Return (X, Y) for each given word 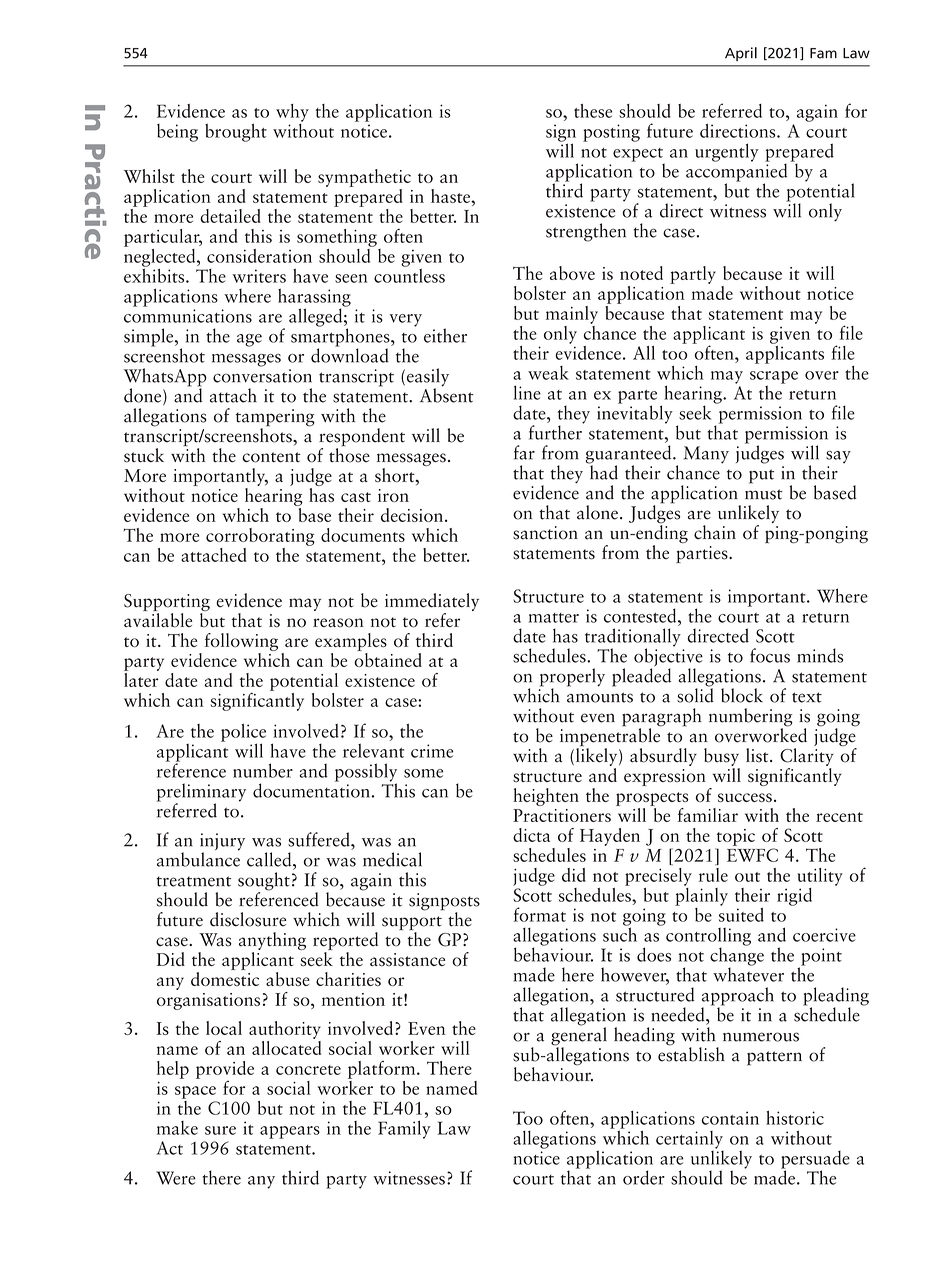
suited (741, 913)
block (742, 695)
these (593, 111)
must (763, 494)
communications (188, 316)
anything (272, 942)
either (445, 335)
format (540, 914)
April (741, 54)
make (177, 1128)
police (243, 734)
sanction (545, 533)
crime (432, 751)
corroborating (260, 537)
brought (236, 132)
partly (693, 275)
